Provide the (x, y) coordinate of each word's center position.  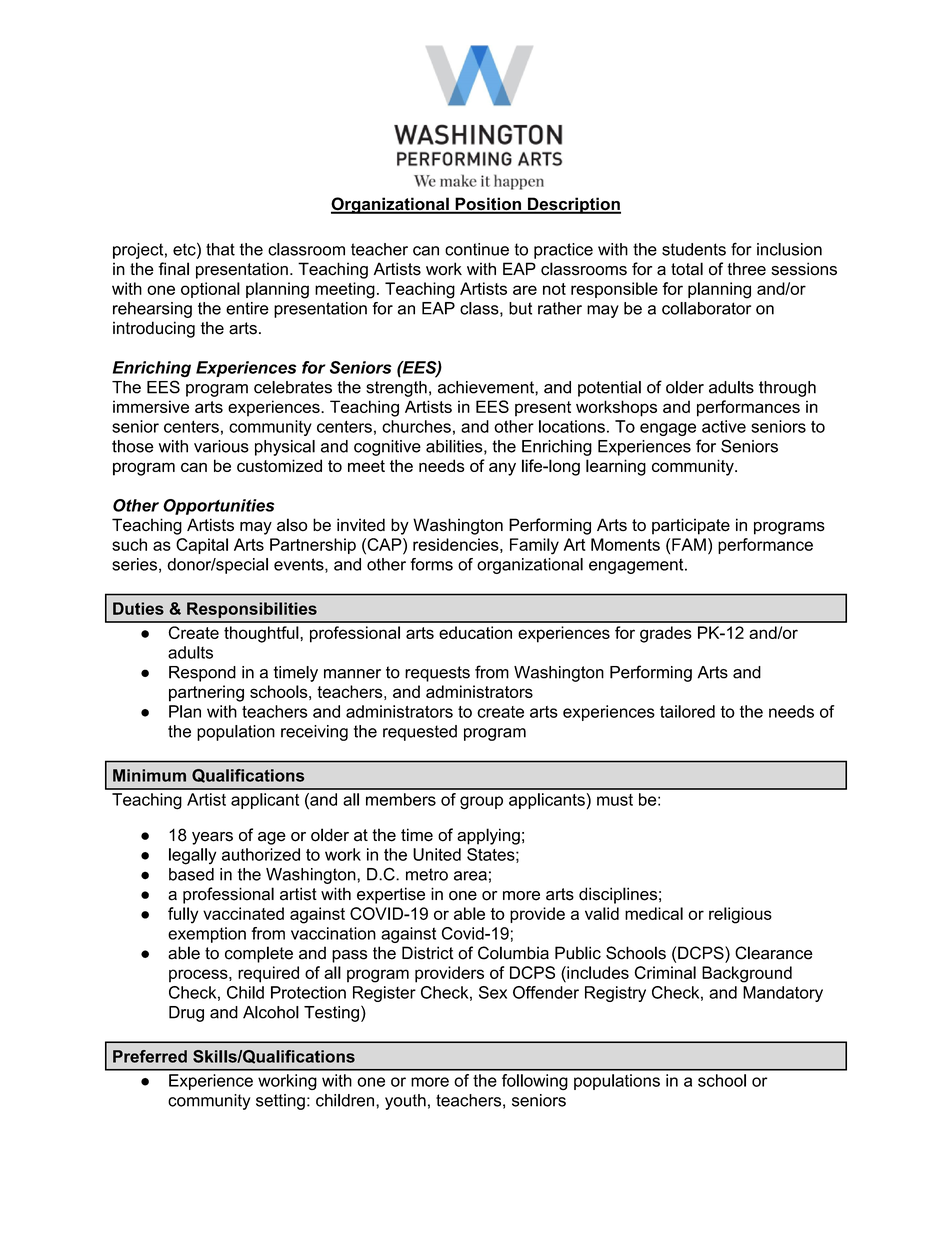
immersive (151, 406)
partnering (206, 693)
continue (477, 249)
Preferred (150, 1056)
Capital (202, 546)
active (724, 426)
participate (691, 526)
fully (183, 915)
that (220, 249)
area (470, 876)
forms (431, 564)
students (694, 249)
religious (740, 915)
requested (420, 733)
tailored (687, 711)
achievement (487, 387)
